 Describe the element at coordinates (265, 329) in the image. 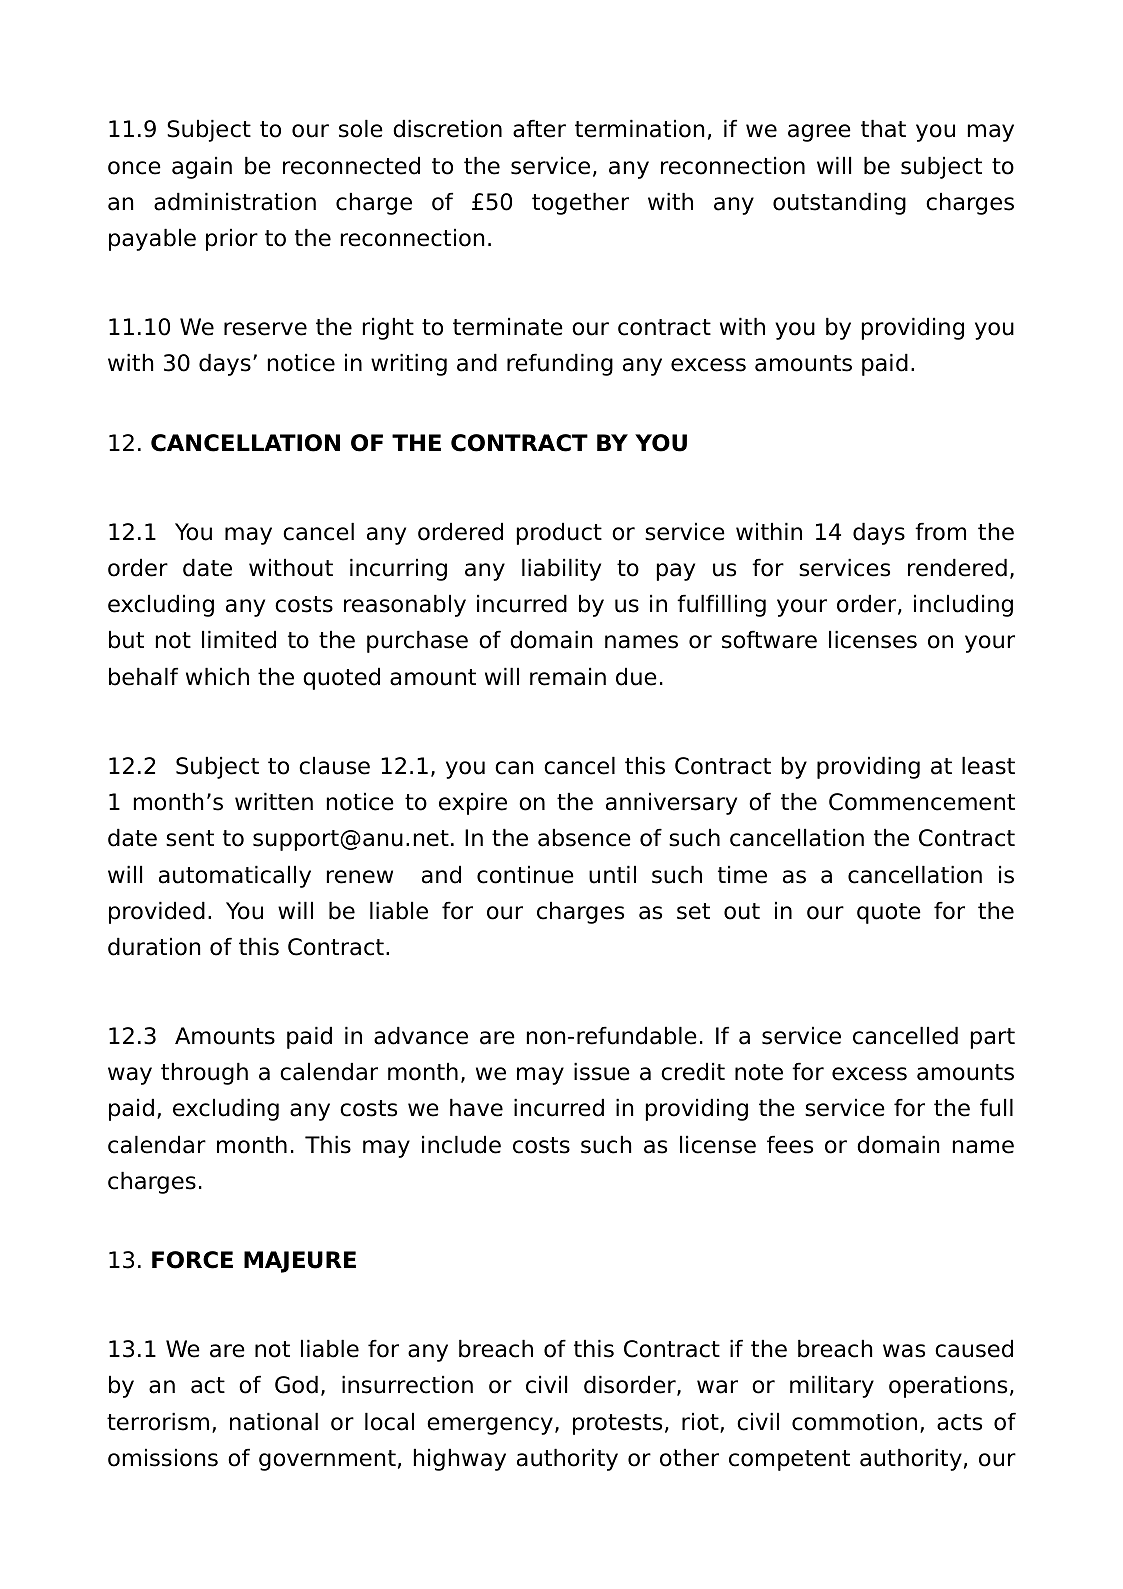

I see `reserve` at that location.
